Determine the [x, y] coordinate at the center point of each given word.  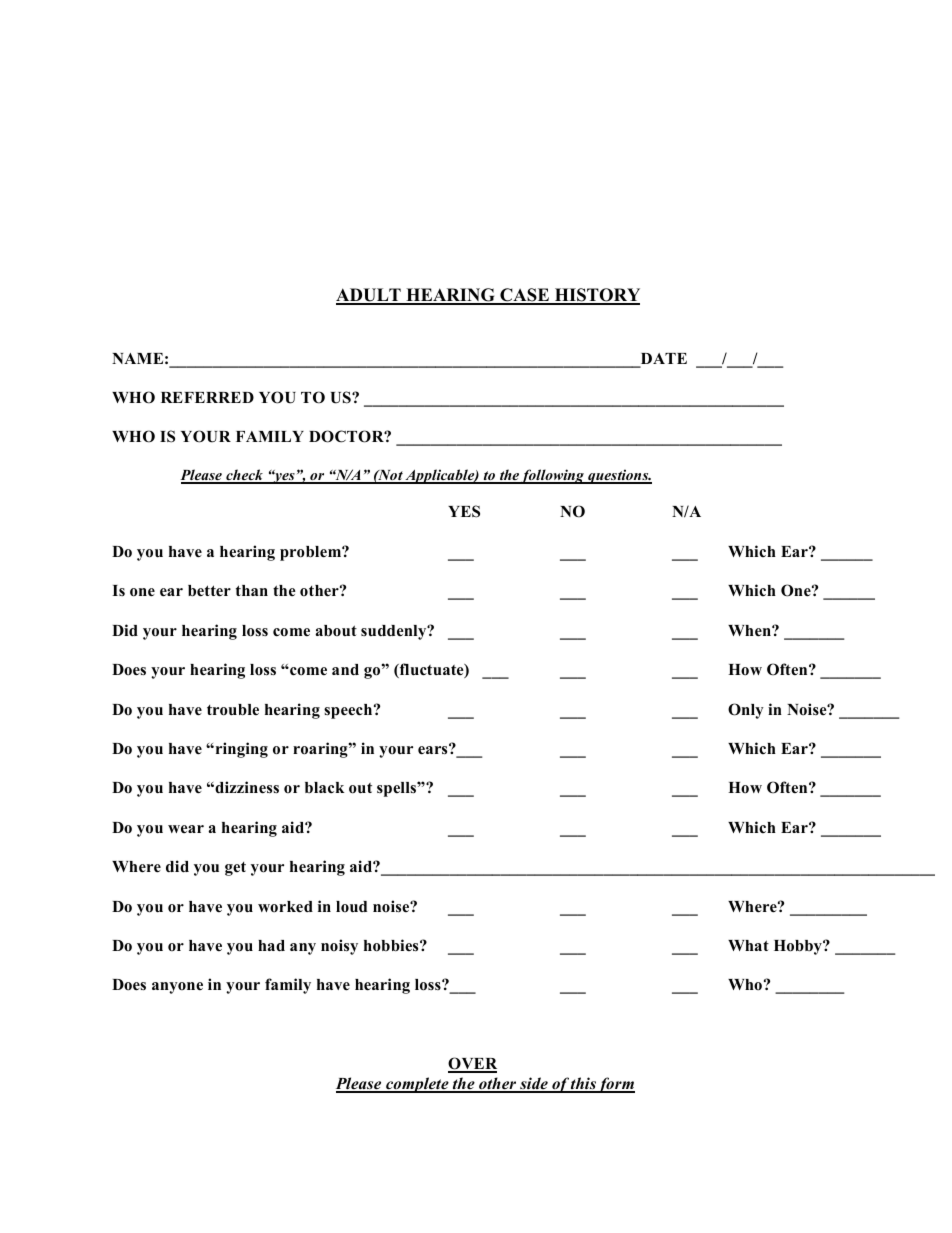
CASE [524, 296]
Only [746, 711]
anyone [177, 988]
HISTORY [596, 296]
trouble [233, 710]
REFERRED [207, 397]
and [345, 670]
